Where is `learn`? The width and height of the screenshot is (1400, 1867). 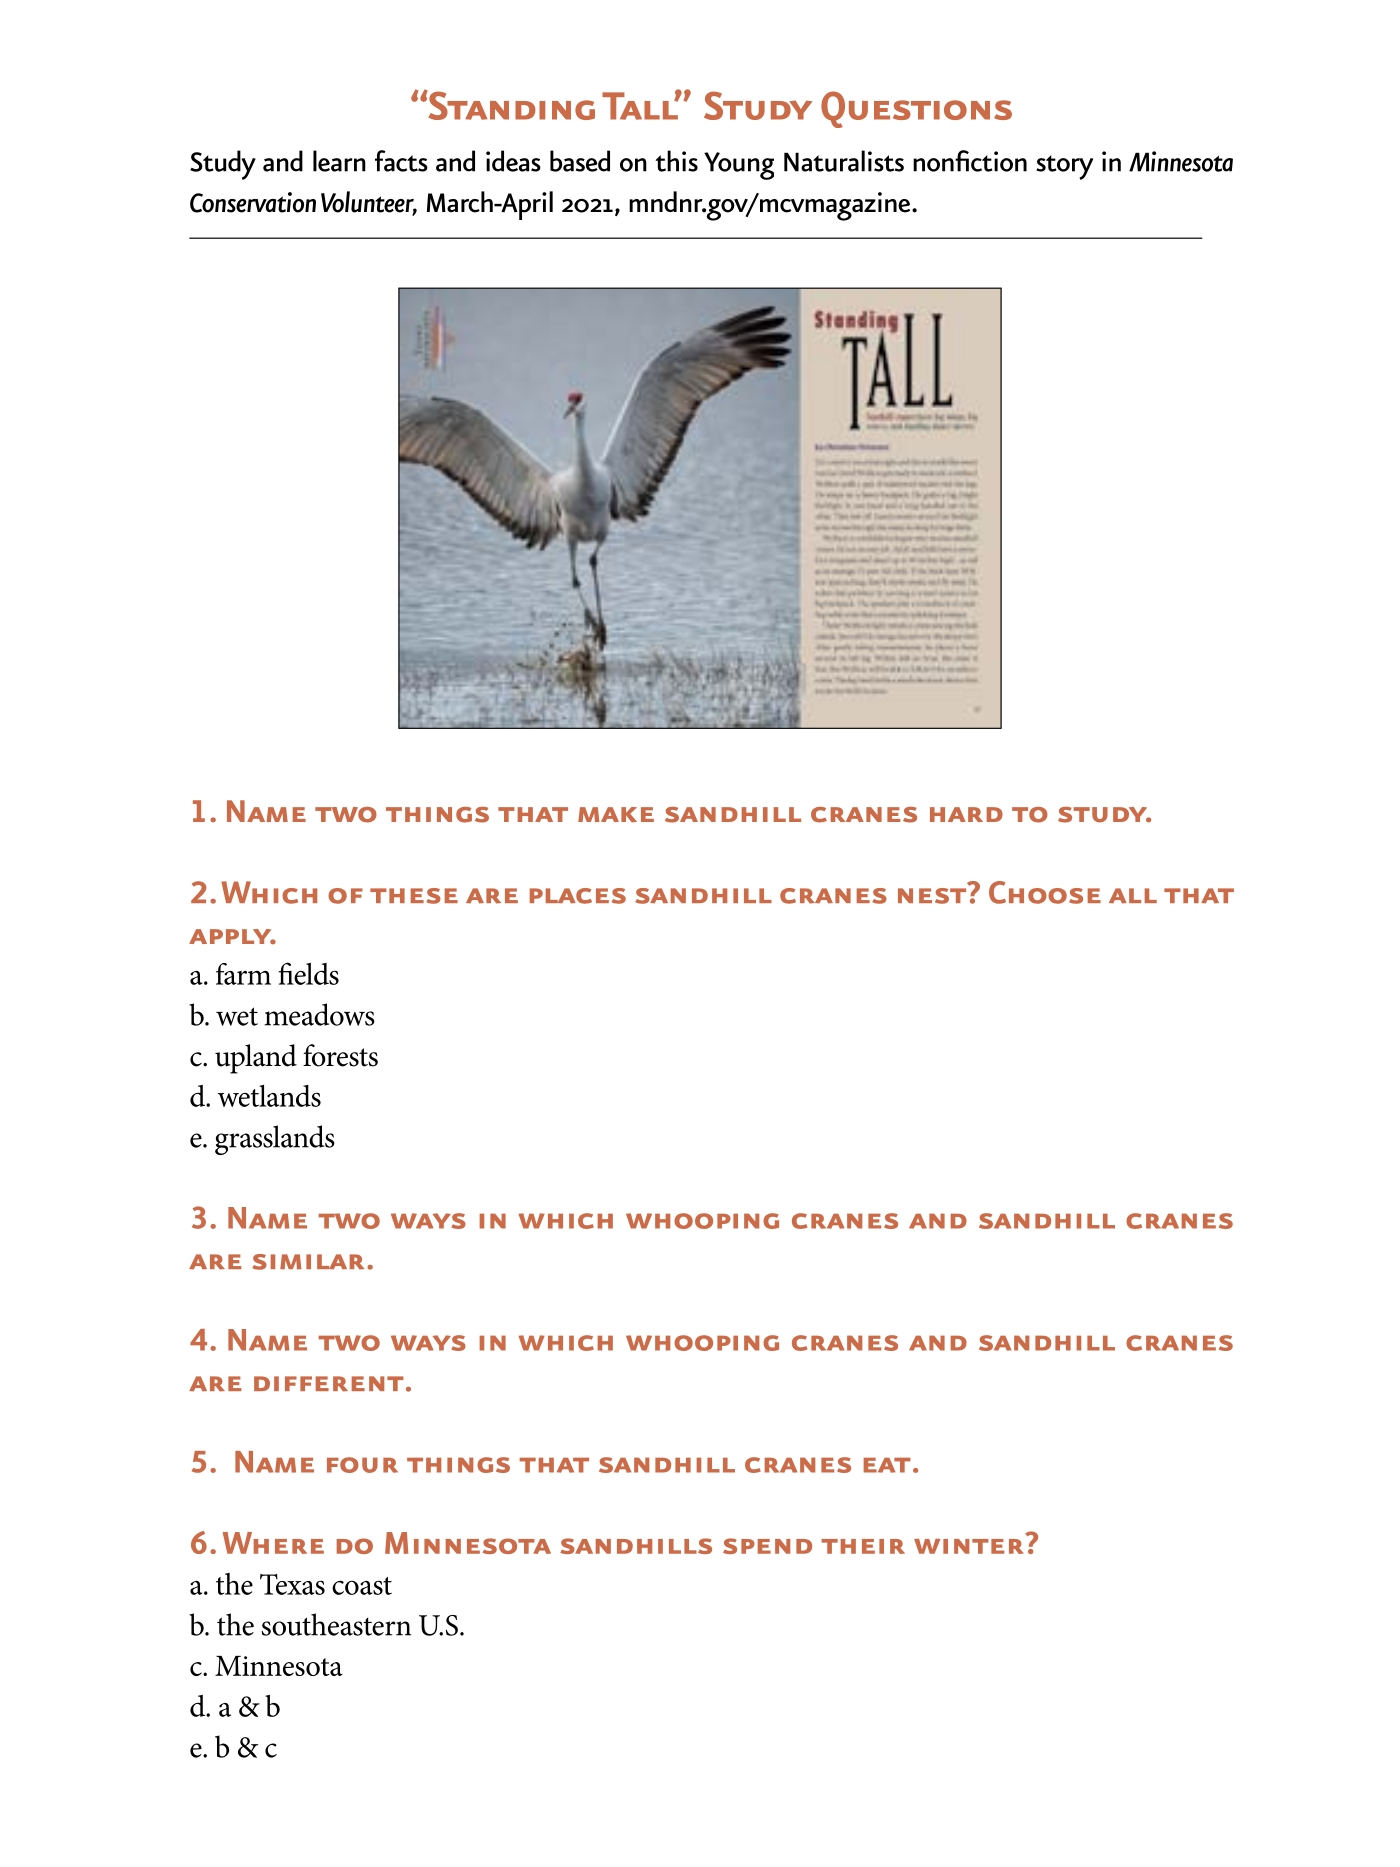 learn is located at coordinates (339, 161).
